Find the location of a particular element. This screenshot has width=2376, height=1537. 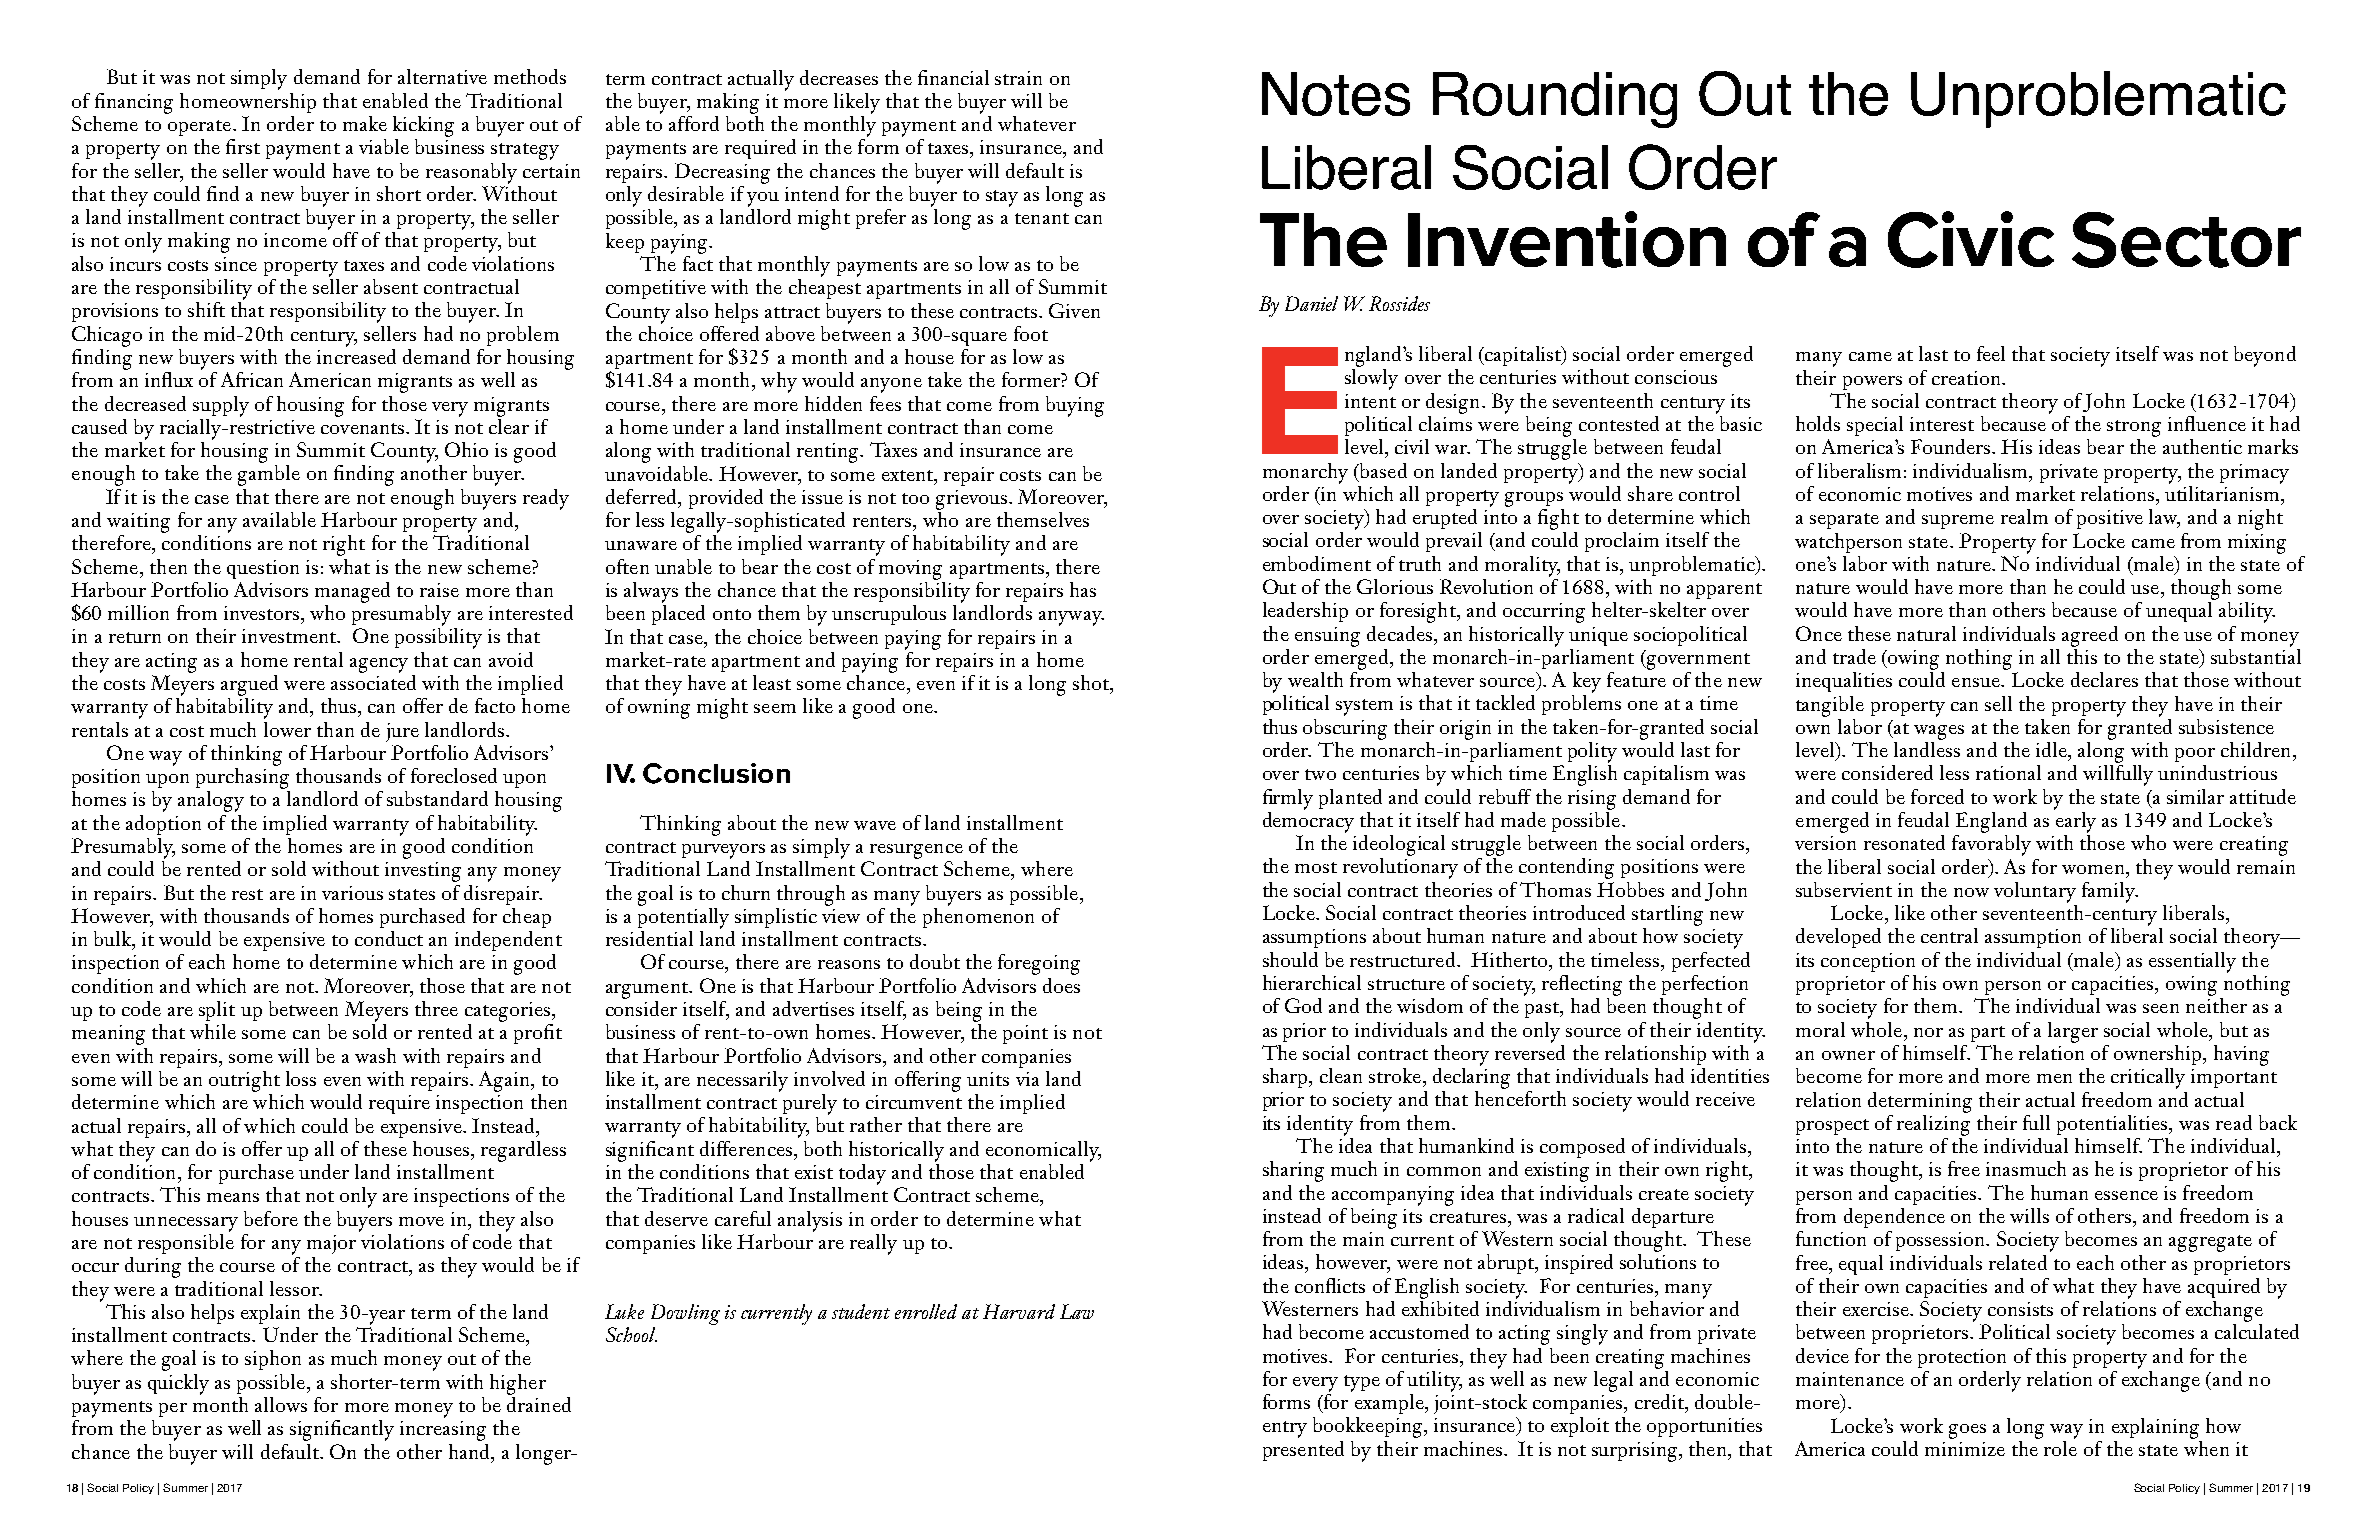

Notes is located at coordinates (1336, 94).
